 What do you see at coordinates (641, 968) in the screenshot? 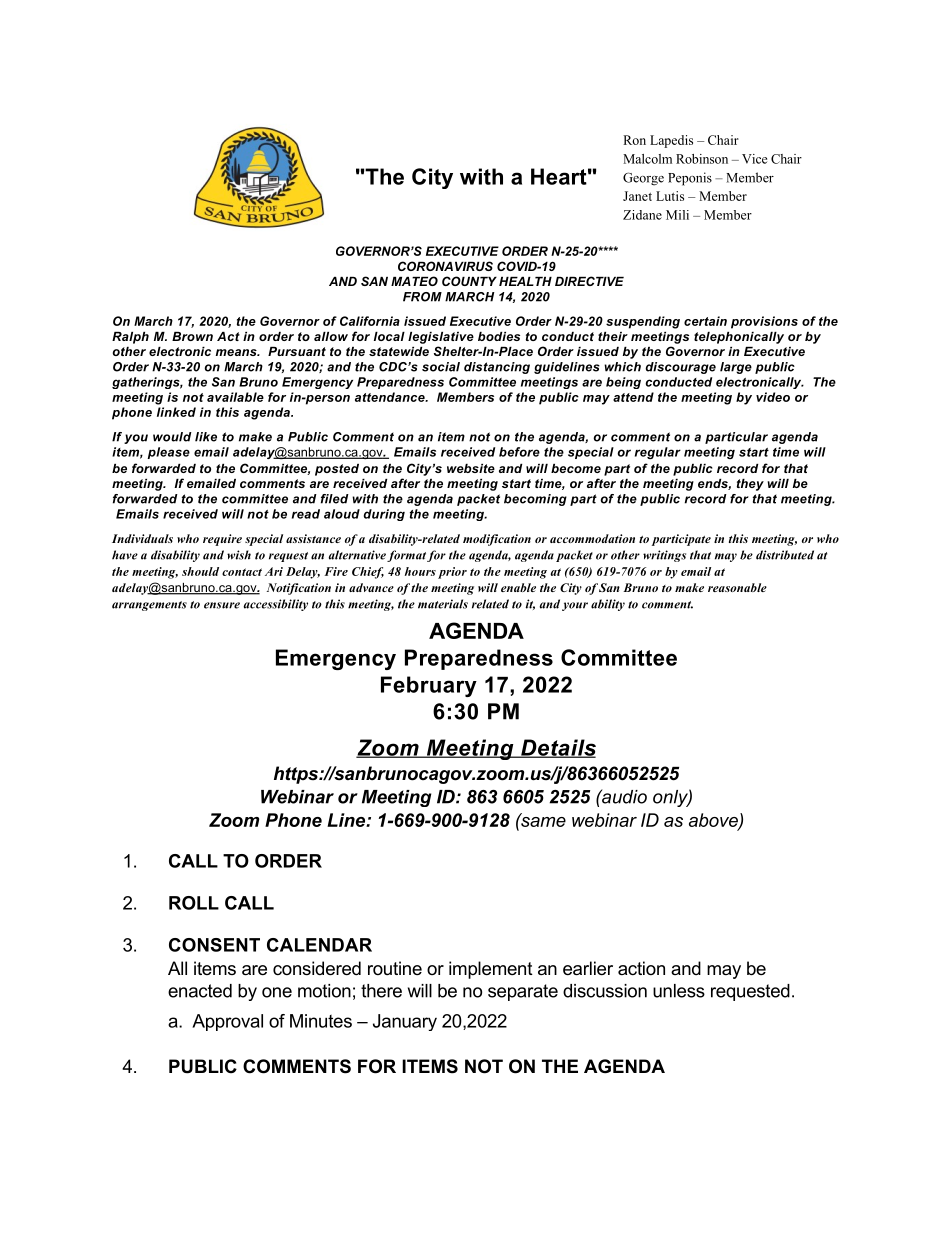
I see `action` at bounding box center [641, 968].
